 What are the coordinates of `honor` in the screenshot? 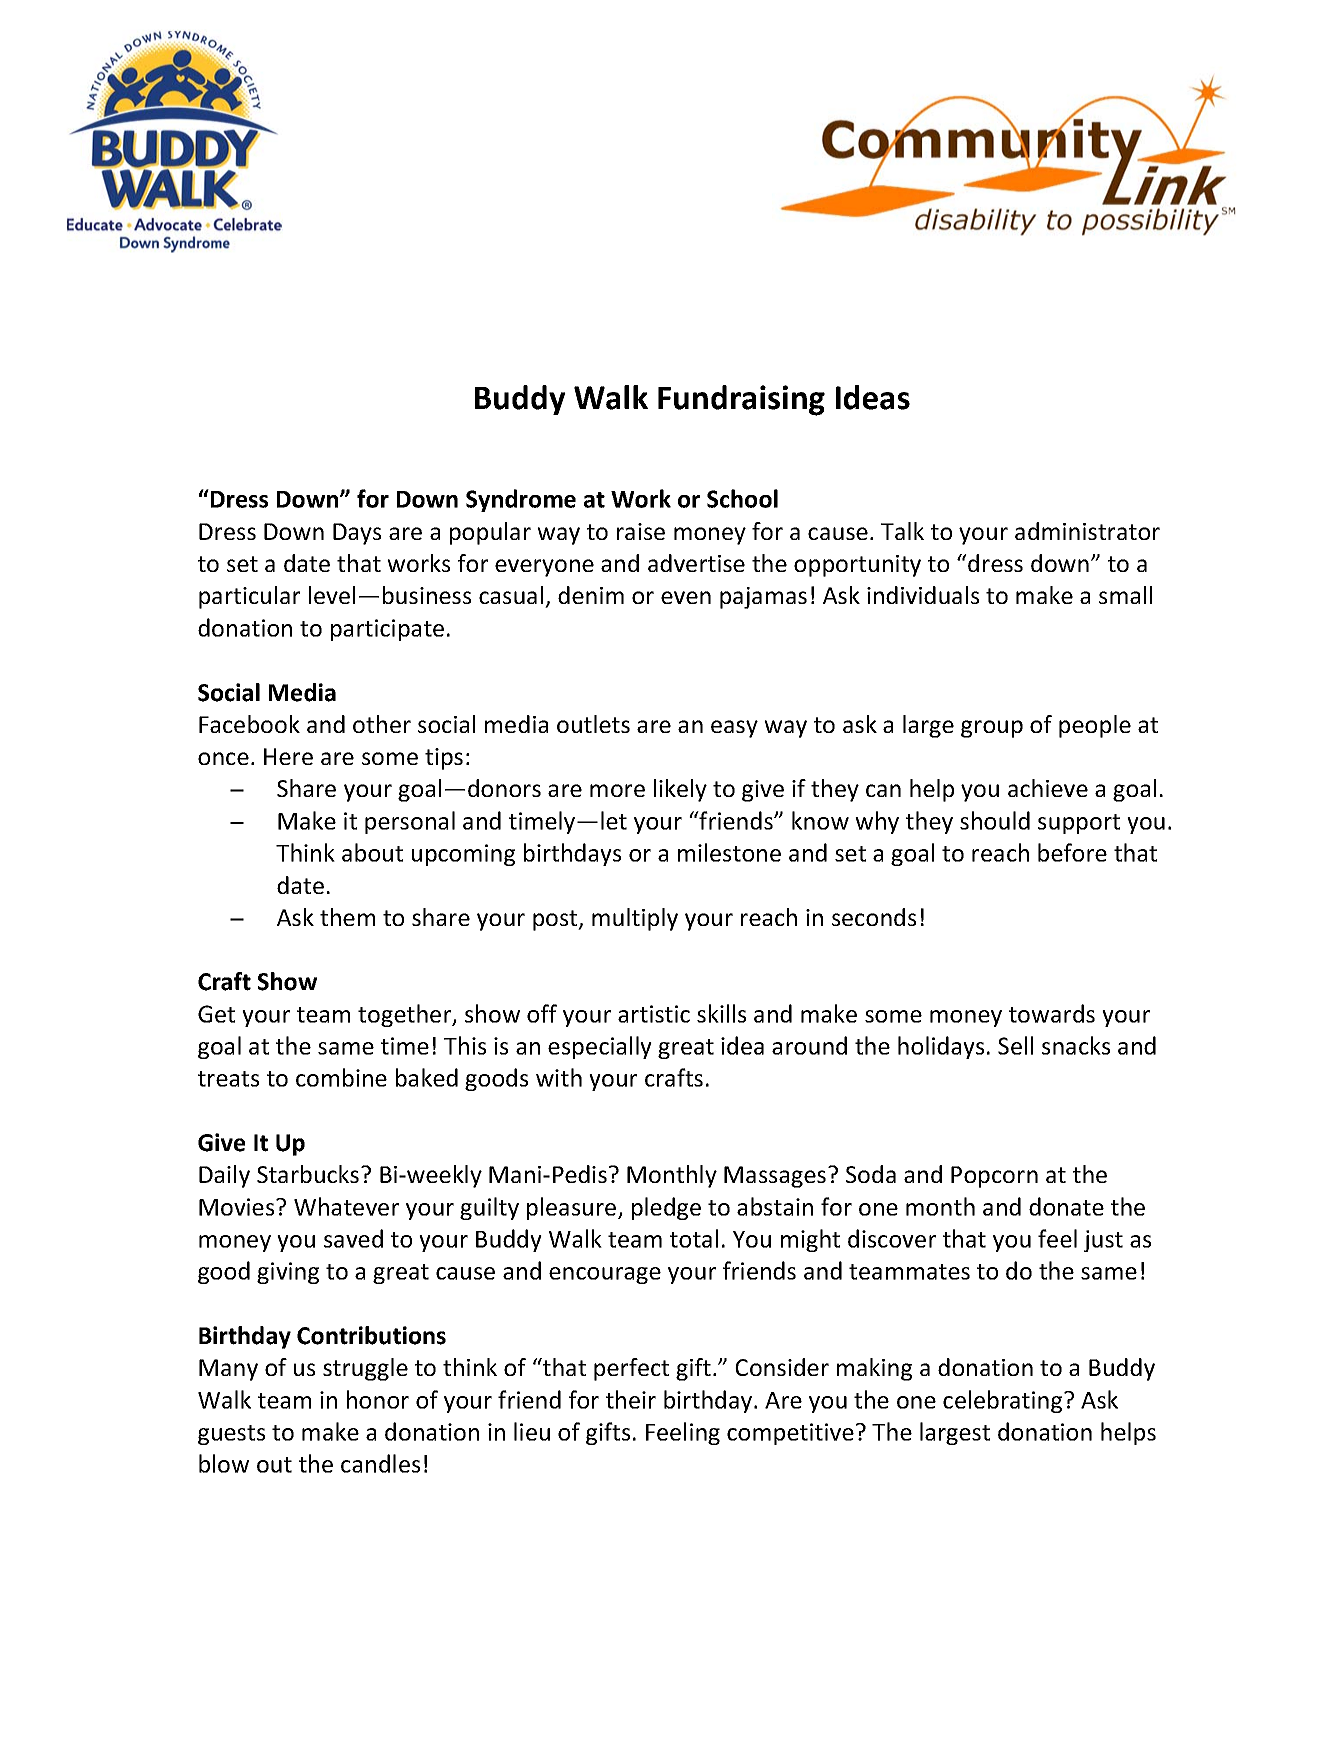 It's located at (378, 1399).
